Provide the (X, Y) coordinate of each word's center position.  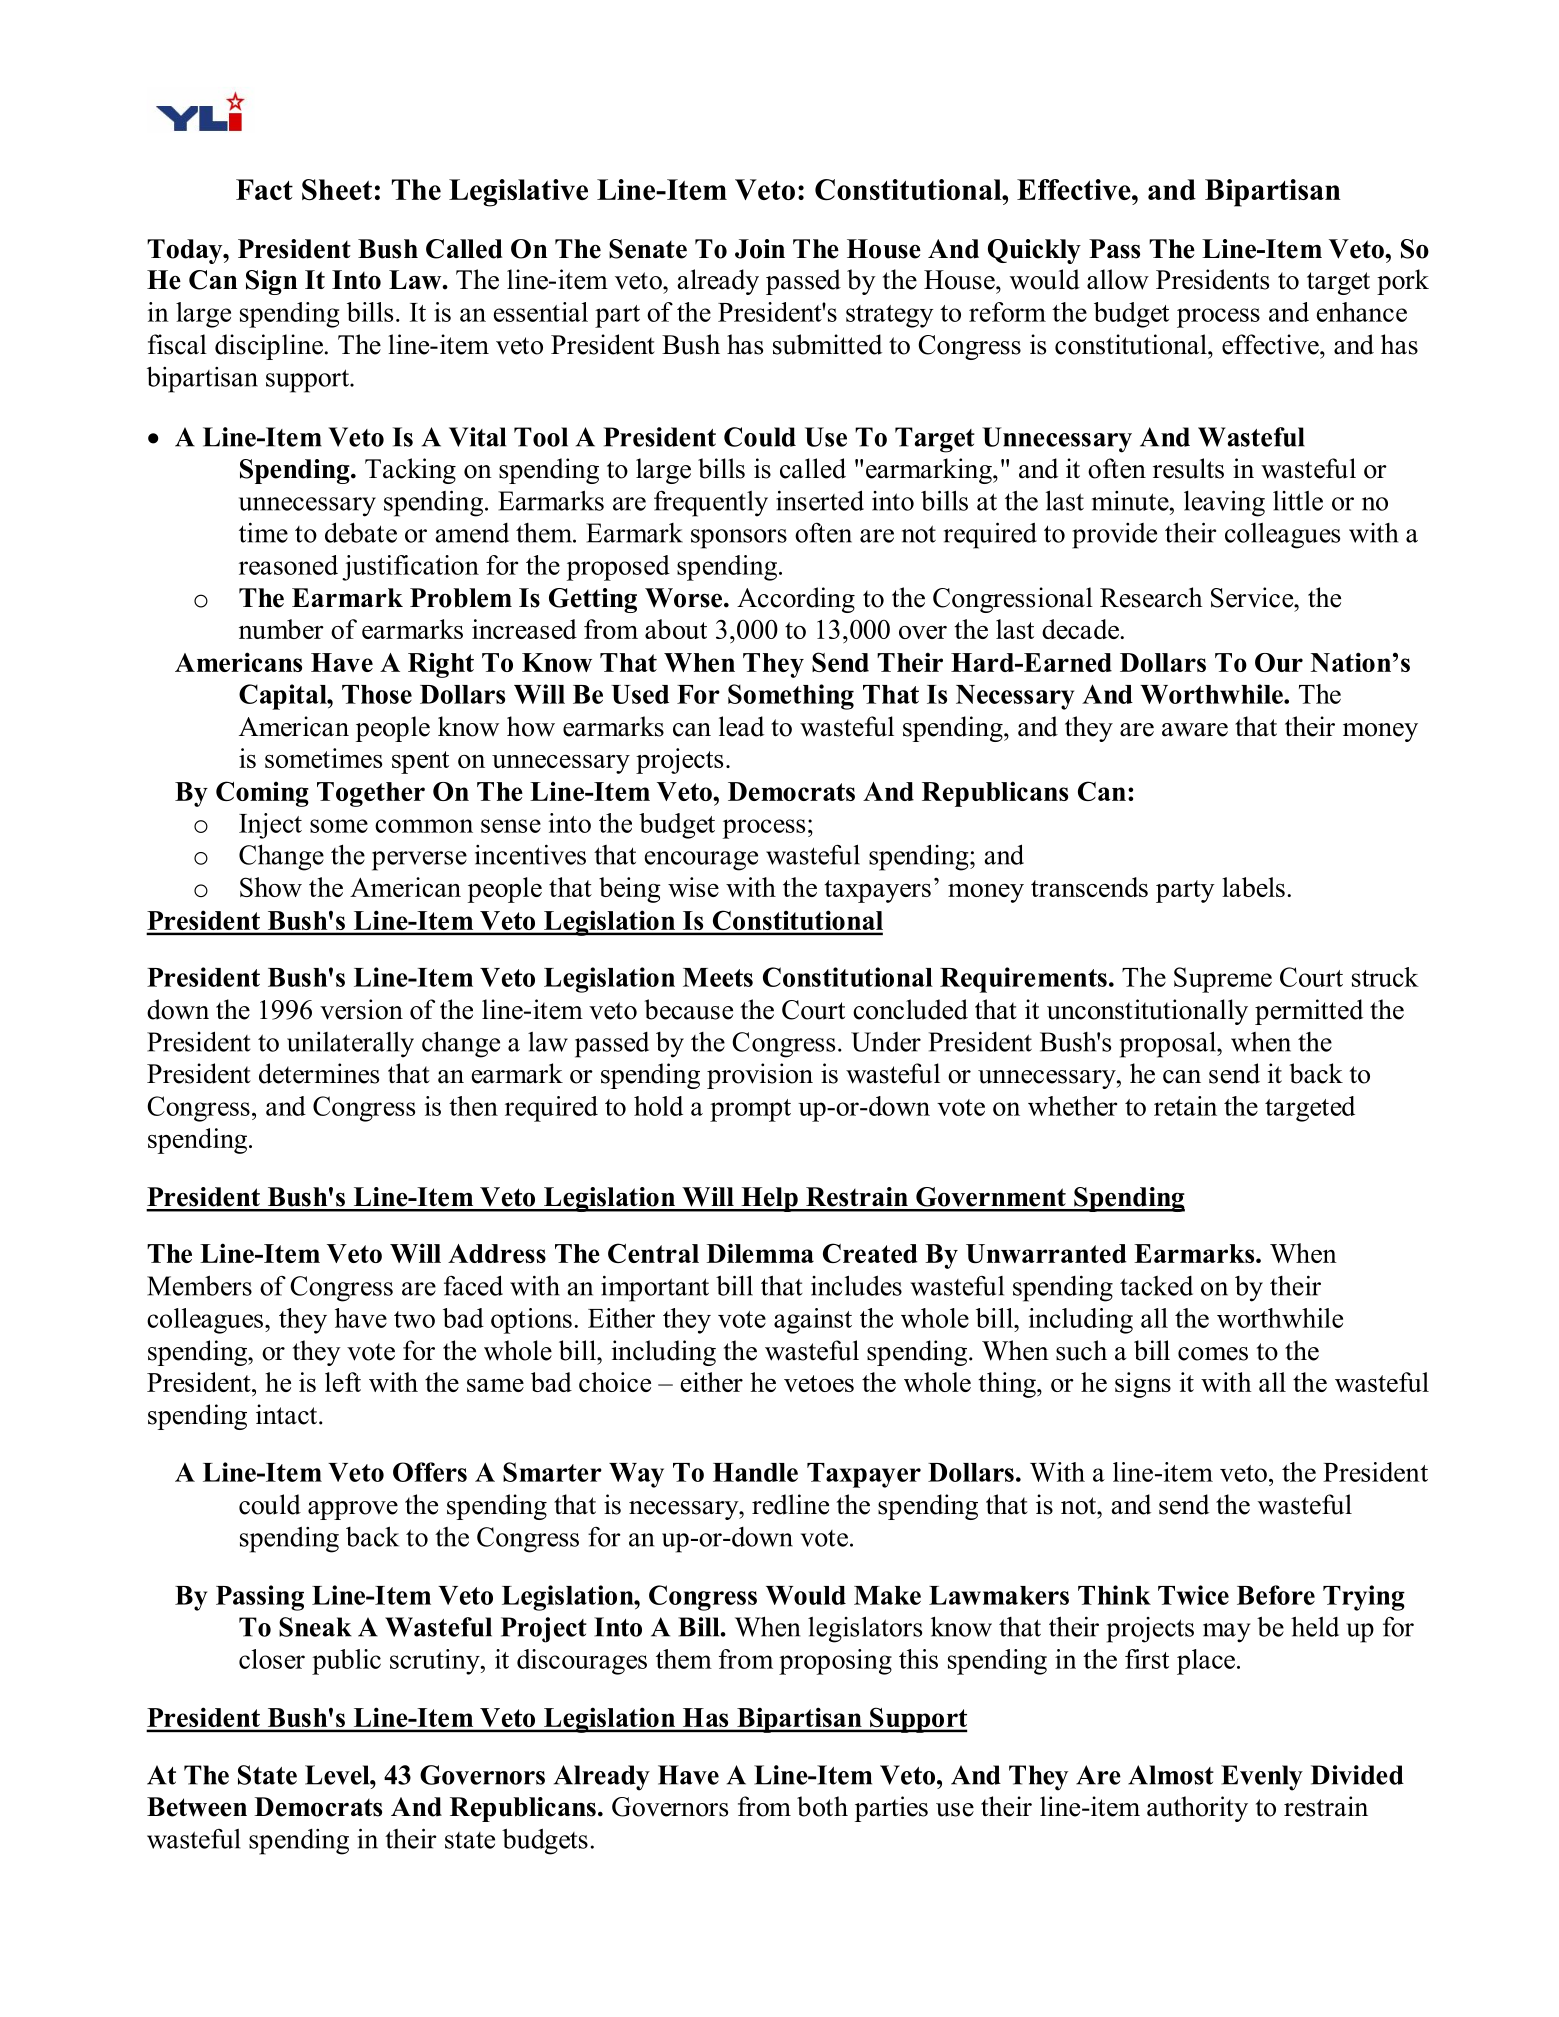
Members (199, 1285)
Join (760, 249)
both (822, 1806)
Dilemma (760, 1253)
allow (1118, 279)
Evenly (1262, 1778)
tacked (1156, 1286)
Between (197, 1807)
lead (741, 726)
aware (1195, 730)
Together (371, 794)
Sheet (337, 190)
